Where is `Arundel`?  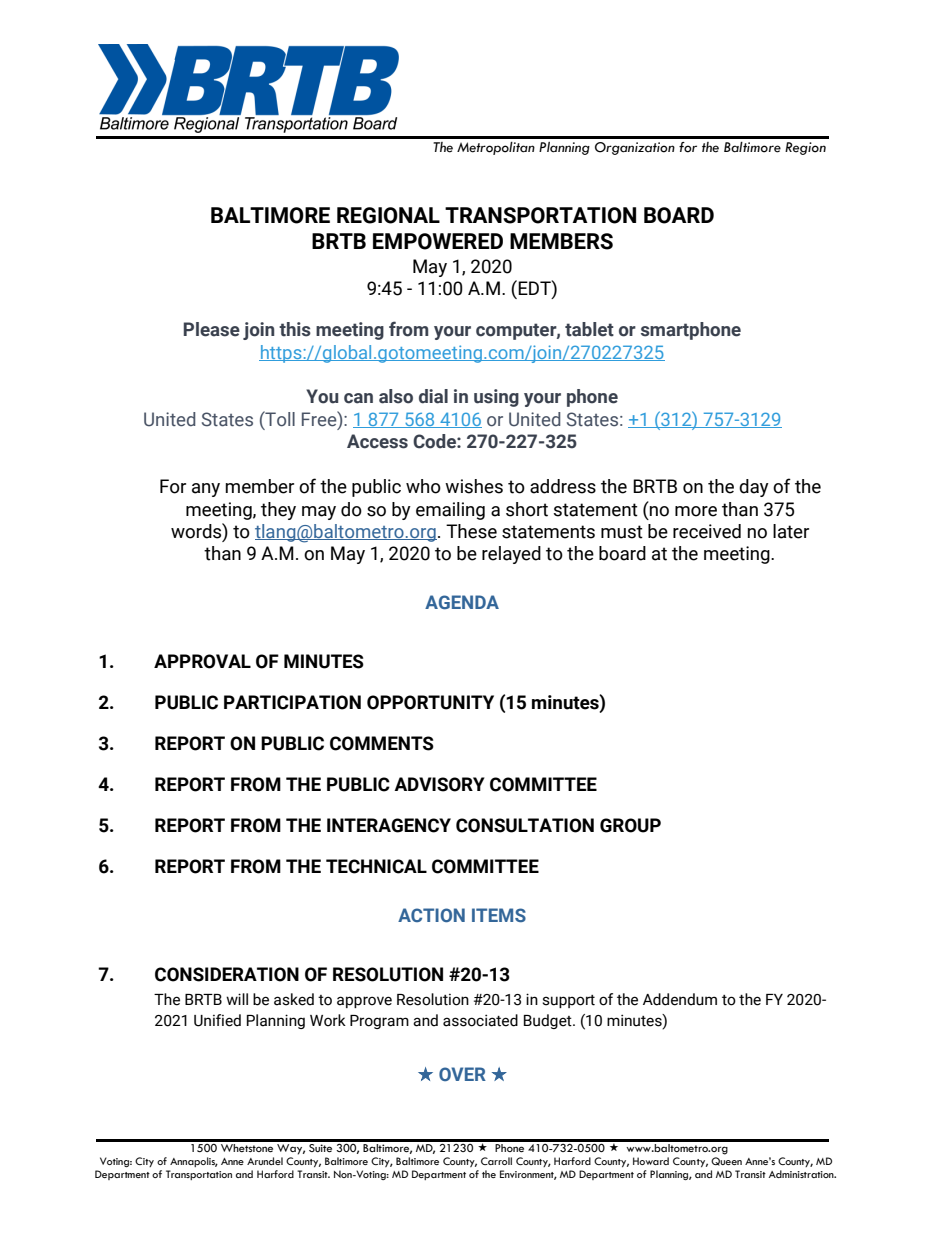 Arundel is located at coordinates (265, 1161).
